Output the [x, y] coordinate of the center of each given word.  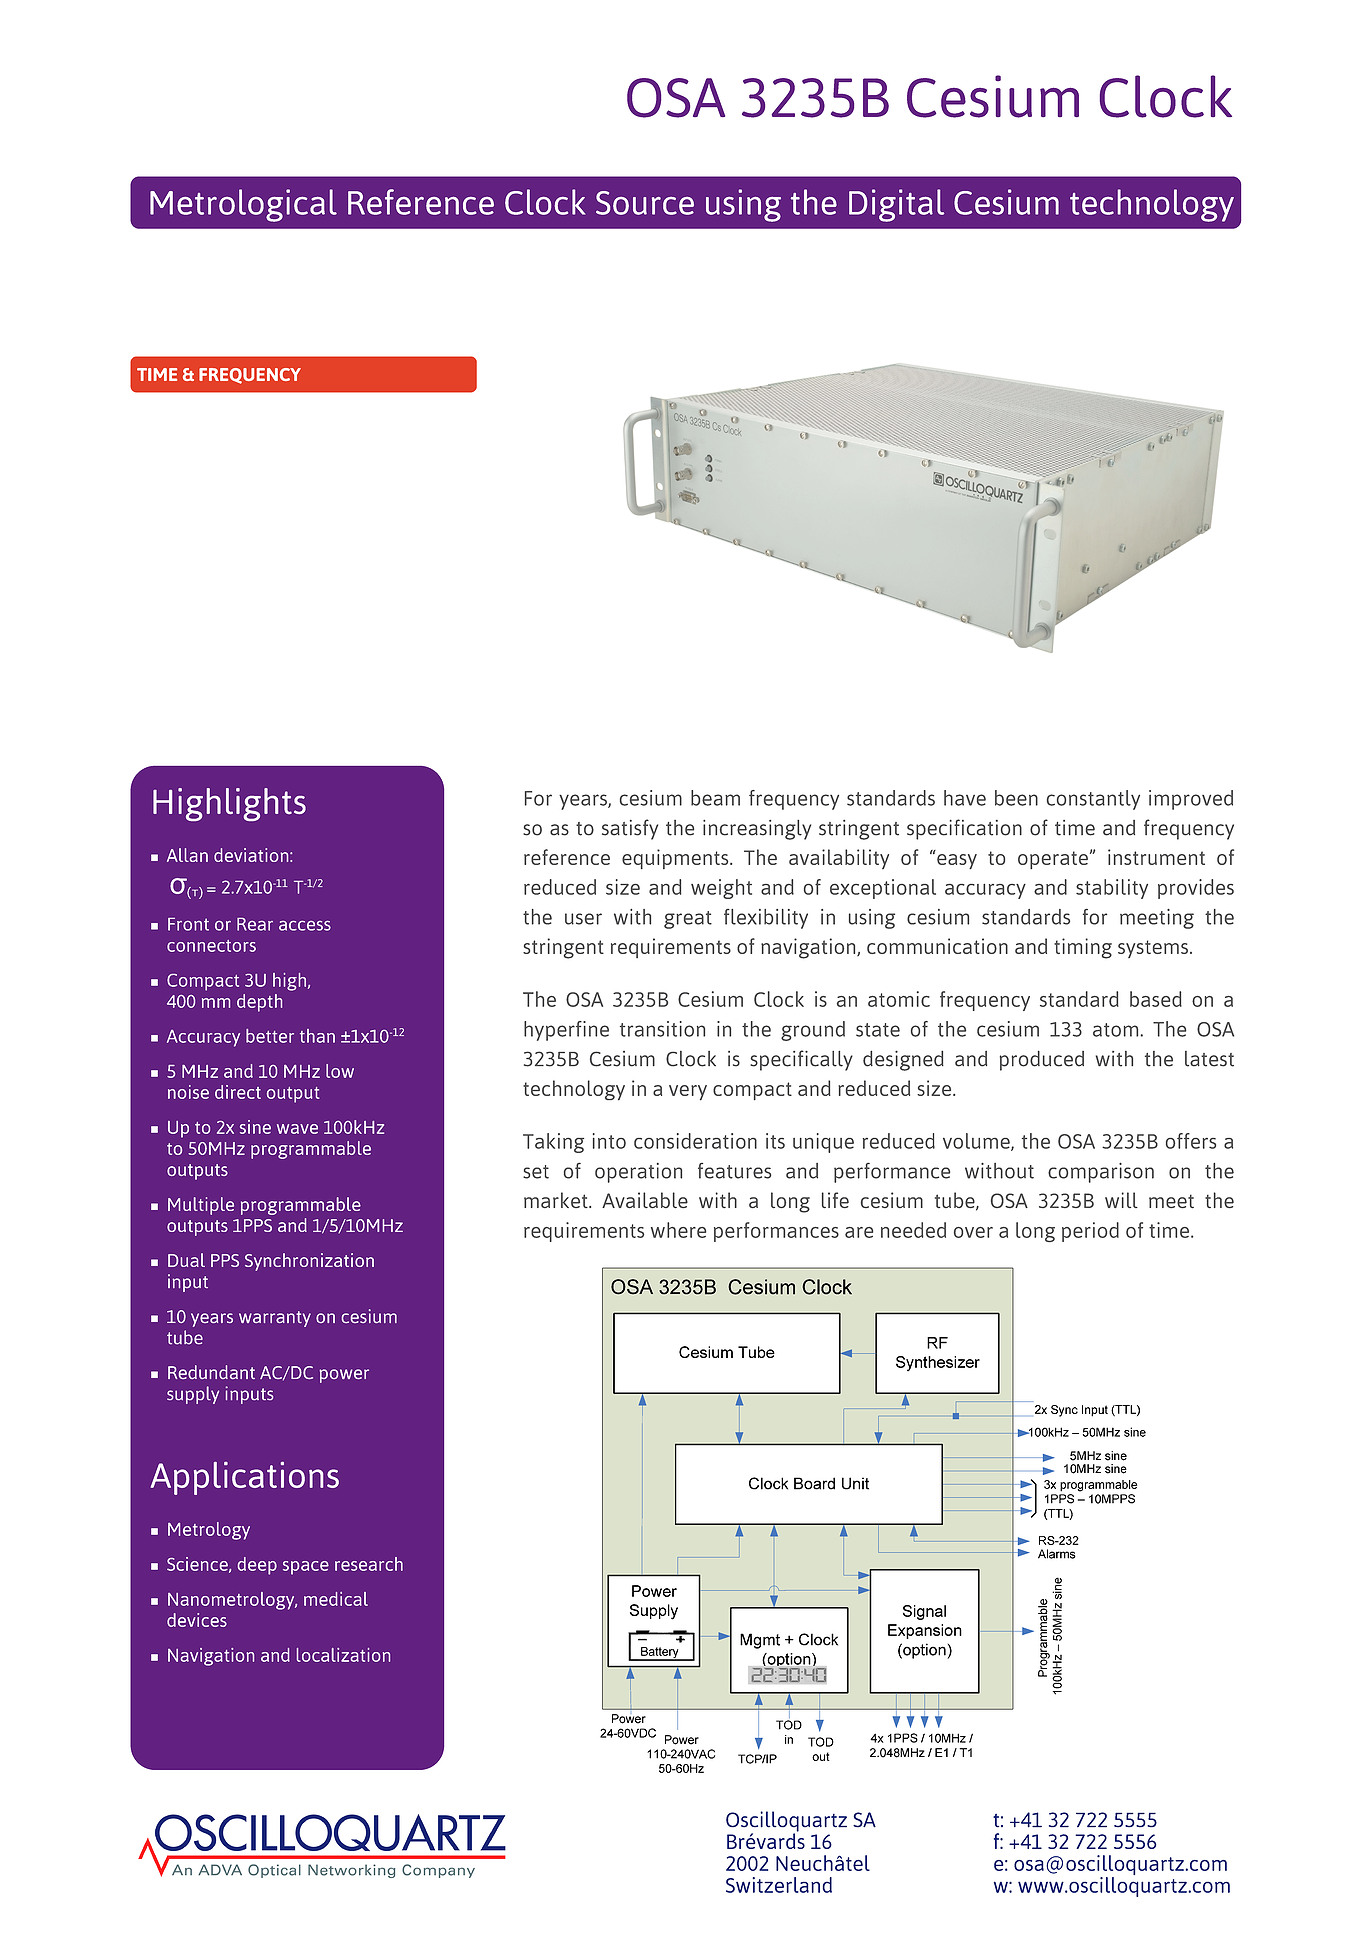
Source [645, 203]
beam [715, 798]
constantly [1093, 800]
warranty [275, 1319]
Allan [187, 855]
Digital [896, 205]
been [1016, 798]
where [678, 1230]
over [973, 1232]
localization [343, 1655]
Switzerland [779, 1885]
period [1090, 1232]
